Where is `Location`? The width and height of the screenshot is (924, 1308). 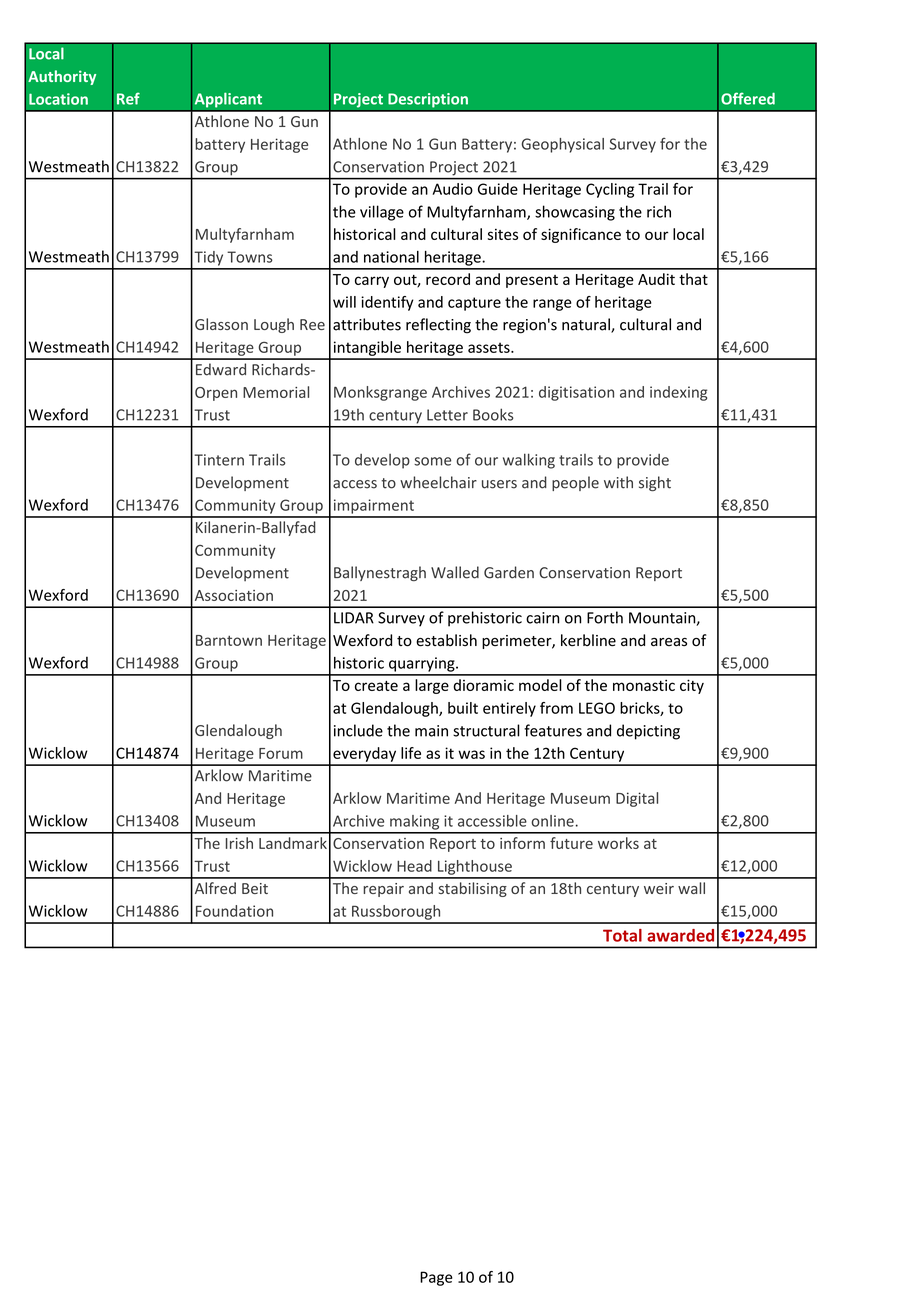
Location is located at coordinates (58, 99).
